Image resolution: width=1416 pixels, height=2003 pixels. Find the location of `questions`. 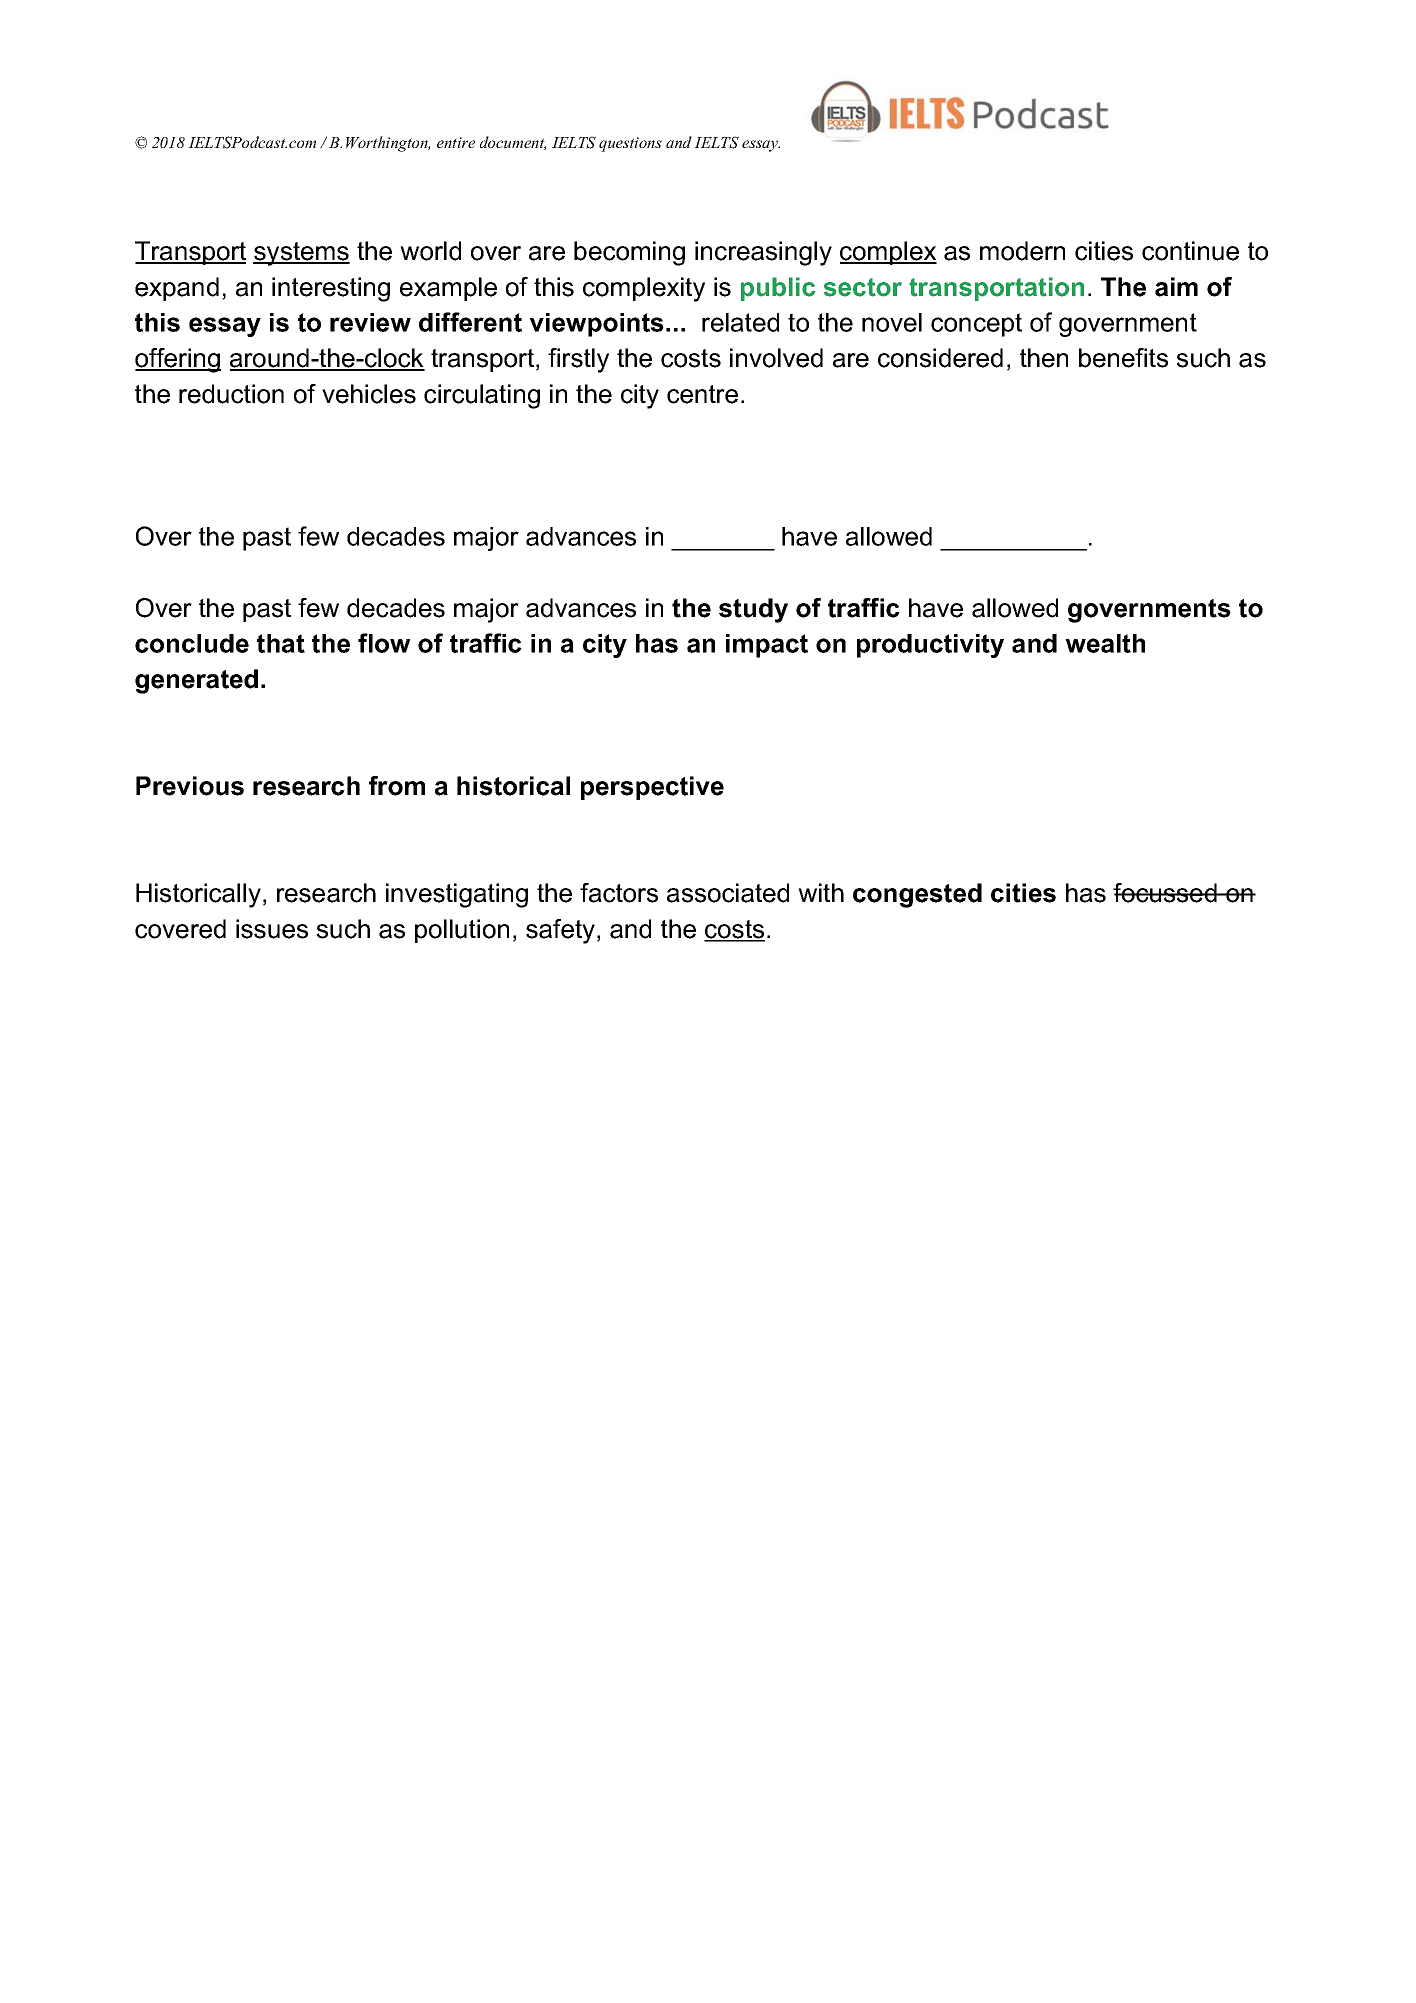

questions is located at coordinates (630, 144).
